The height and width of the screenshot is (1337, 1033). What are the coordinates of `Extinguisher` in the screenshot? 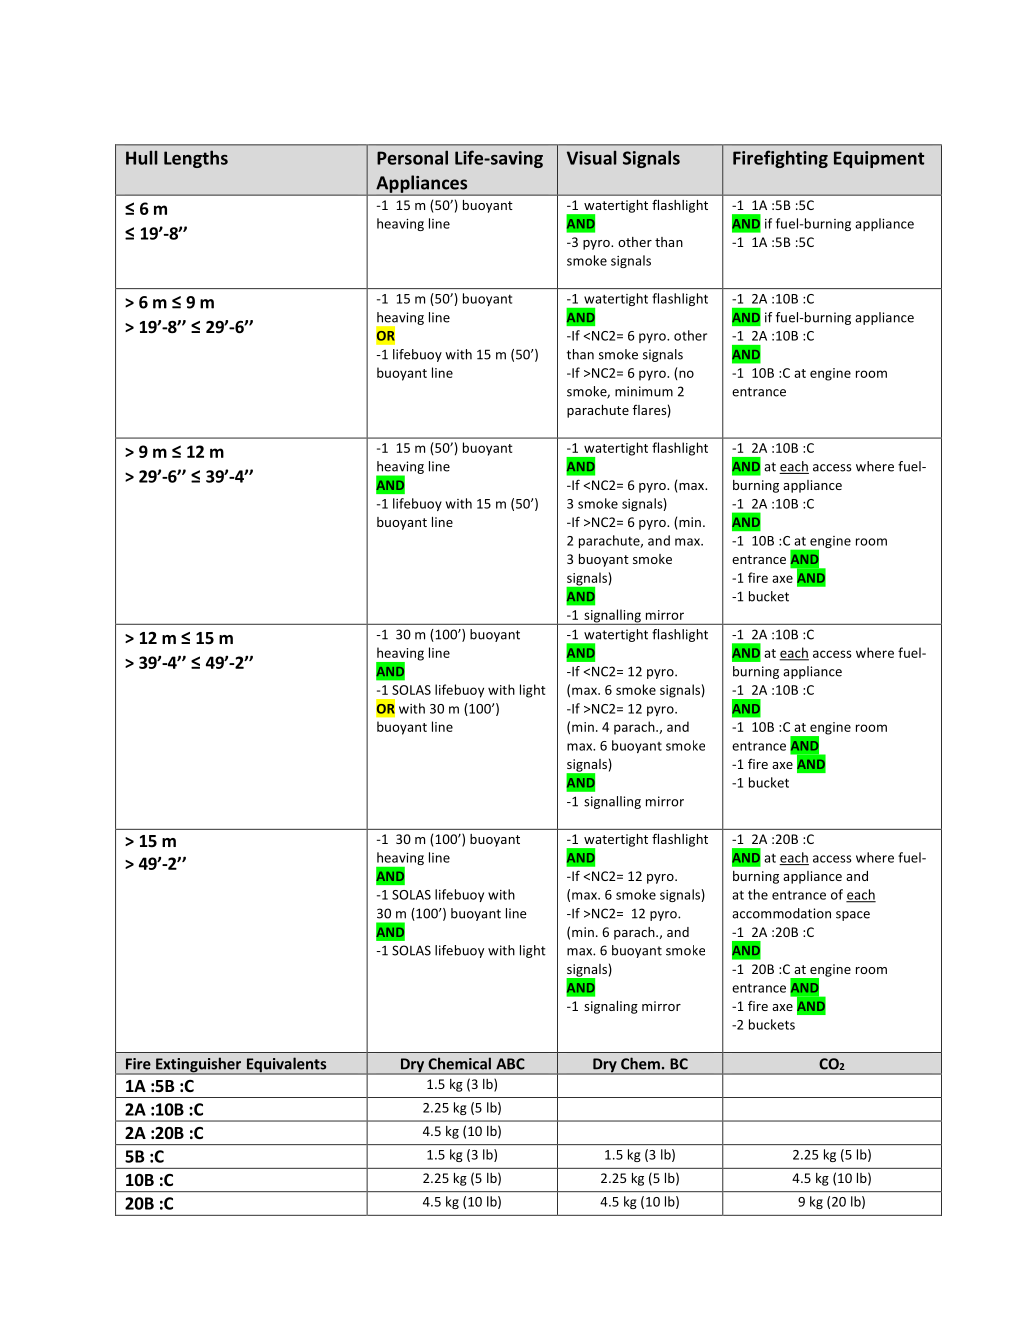 It's located at (199, 1066).
